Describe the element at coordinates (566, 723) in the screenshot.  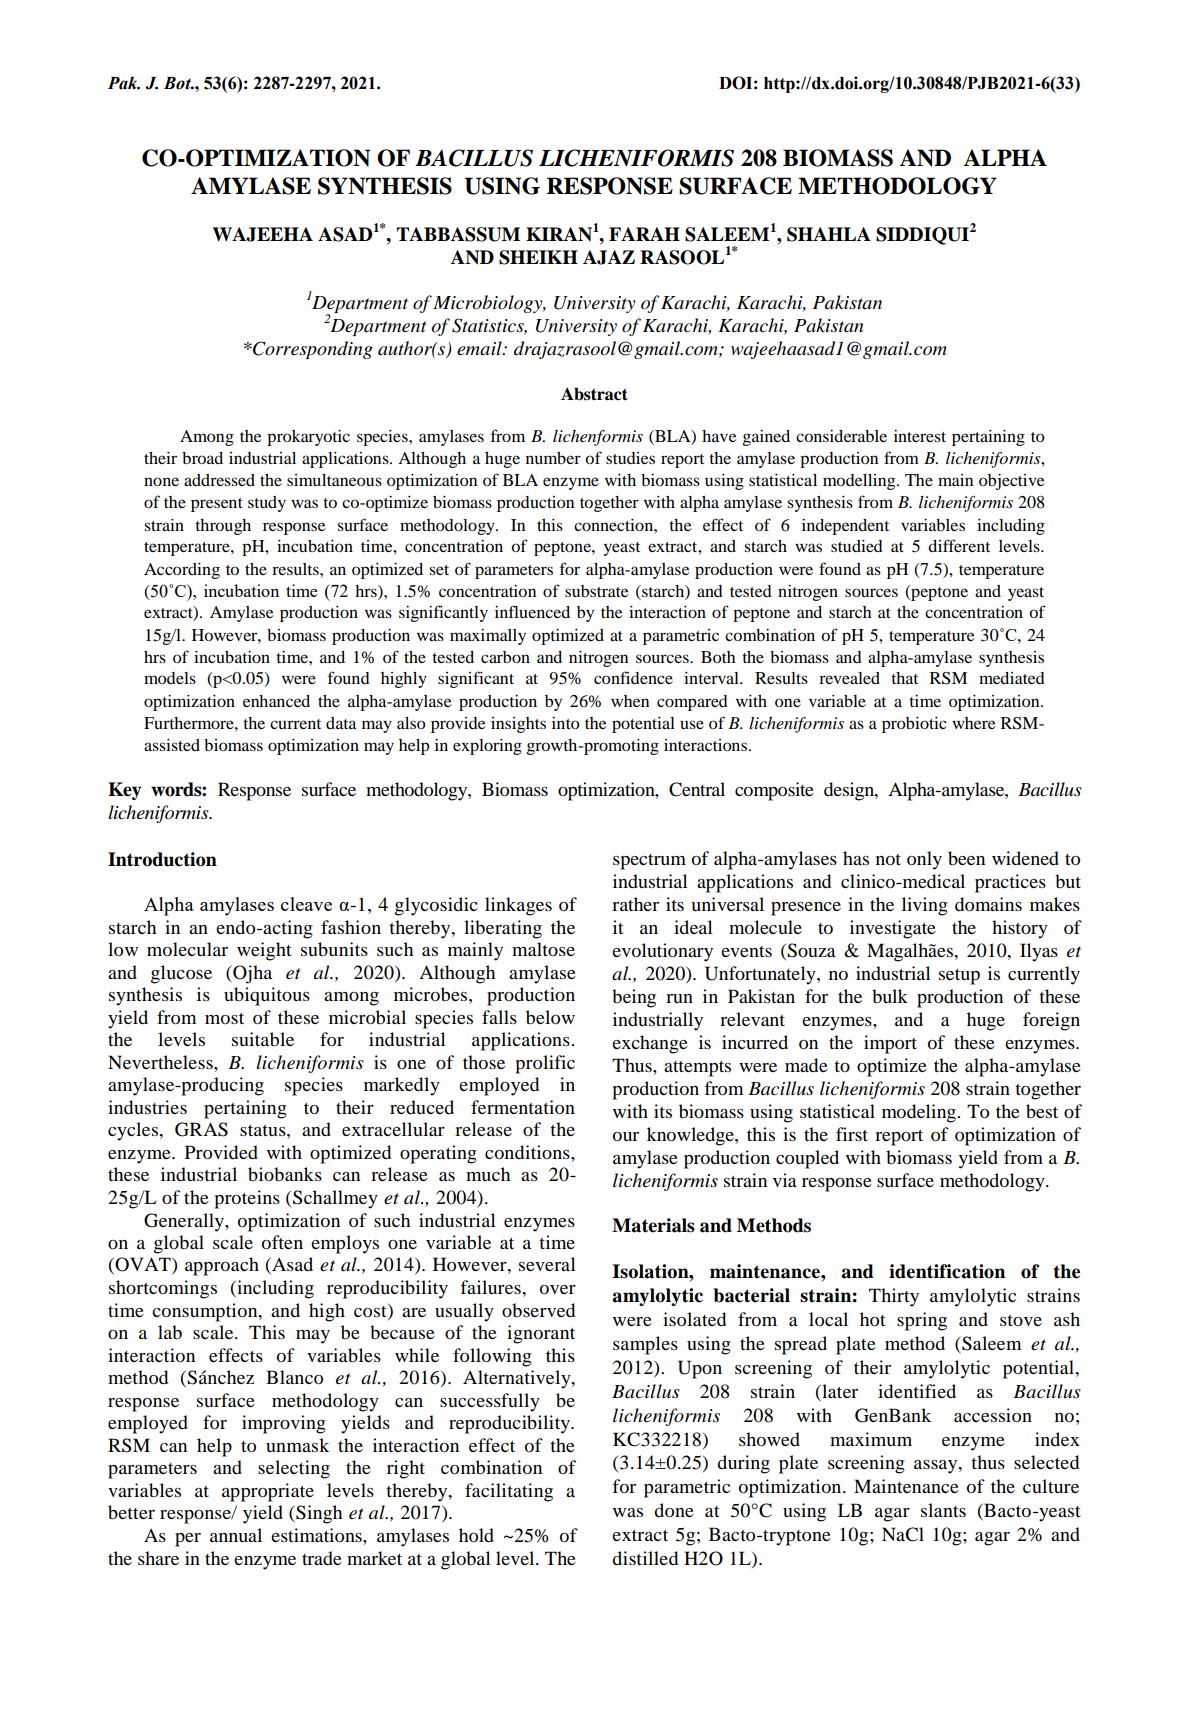
I see `into` at that location.
